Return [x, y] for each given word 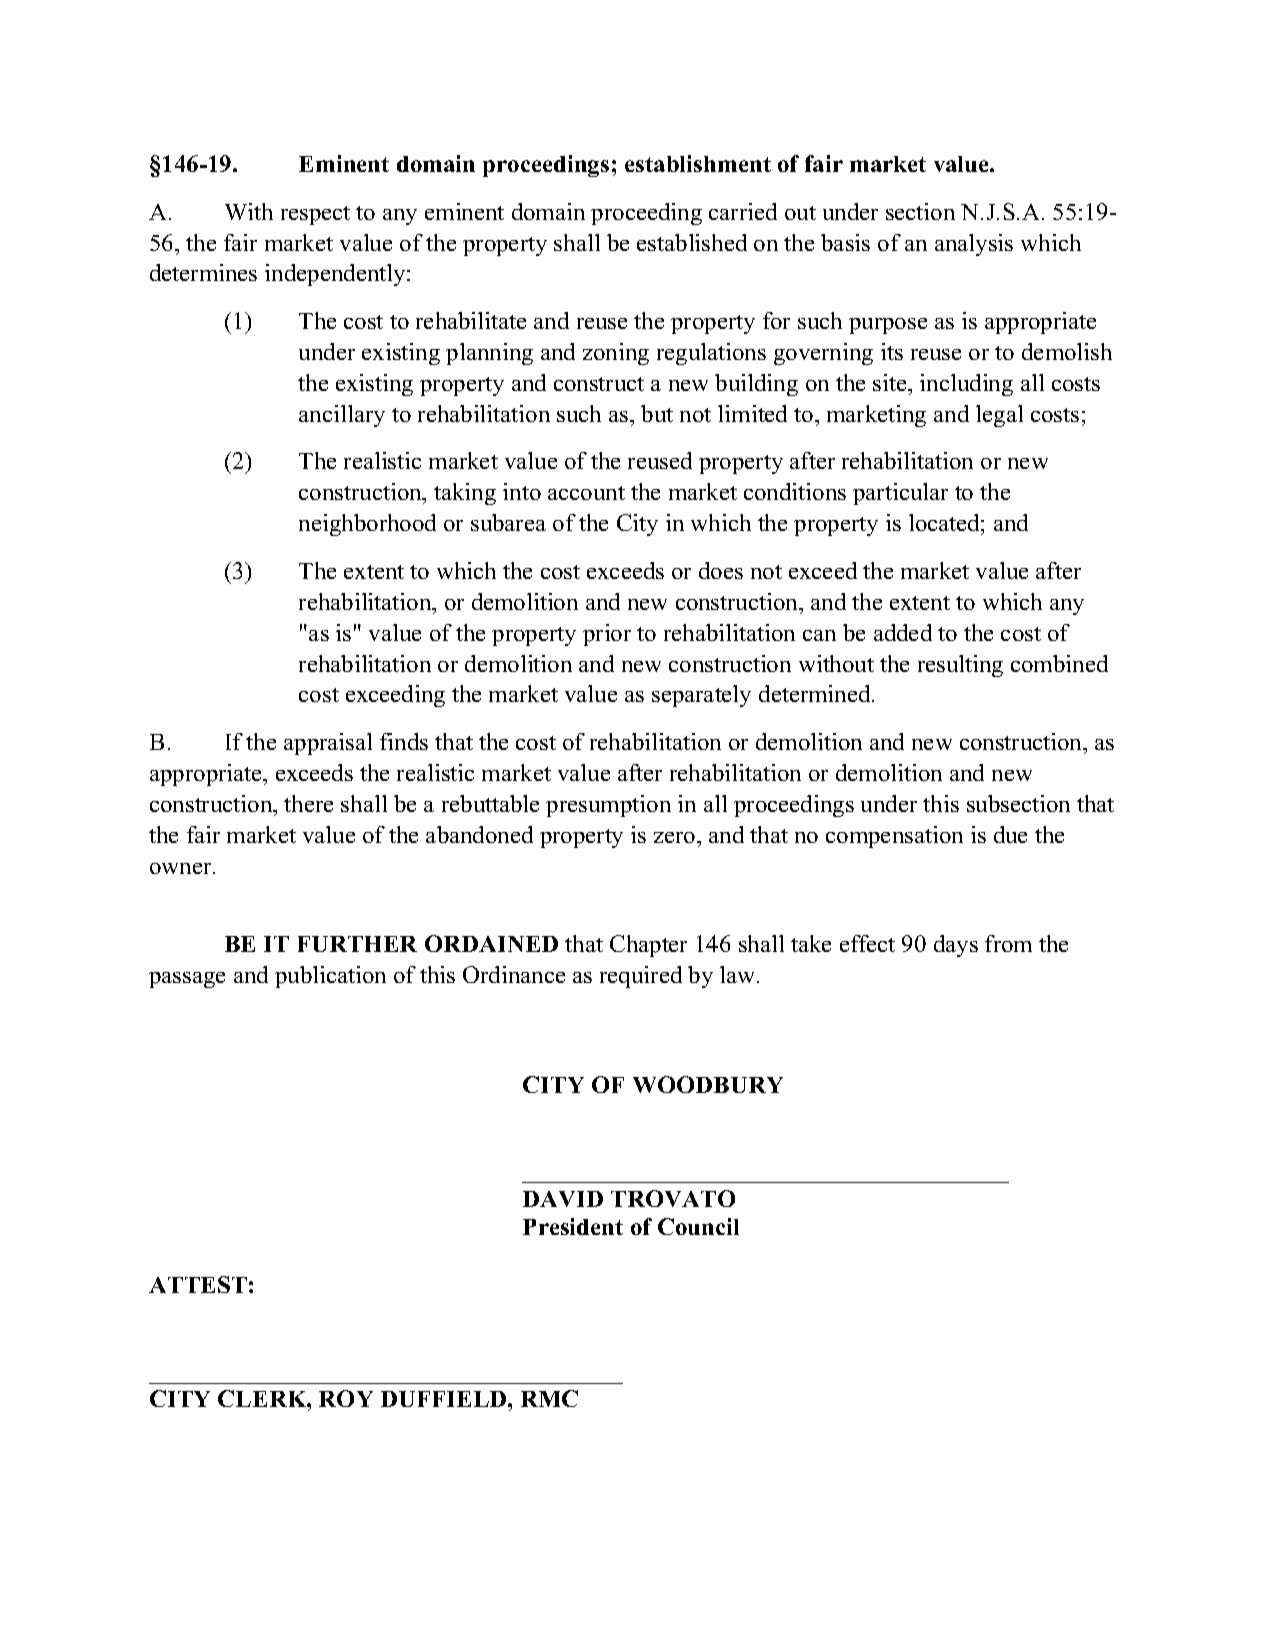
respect [315, 215]
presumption [608, 806]
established [692, 242]
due [1010, 834]
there [308, 803]
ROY [346, 1398]
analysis [974, 245]
